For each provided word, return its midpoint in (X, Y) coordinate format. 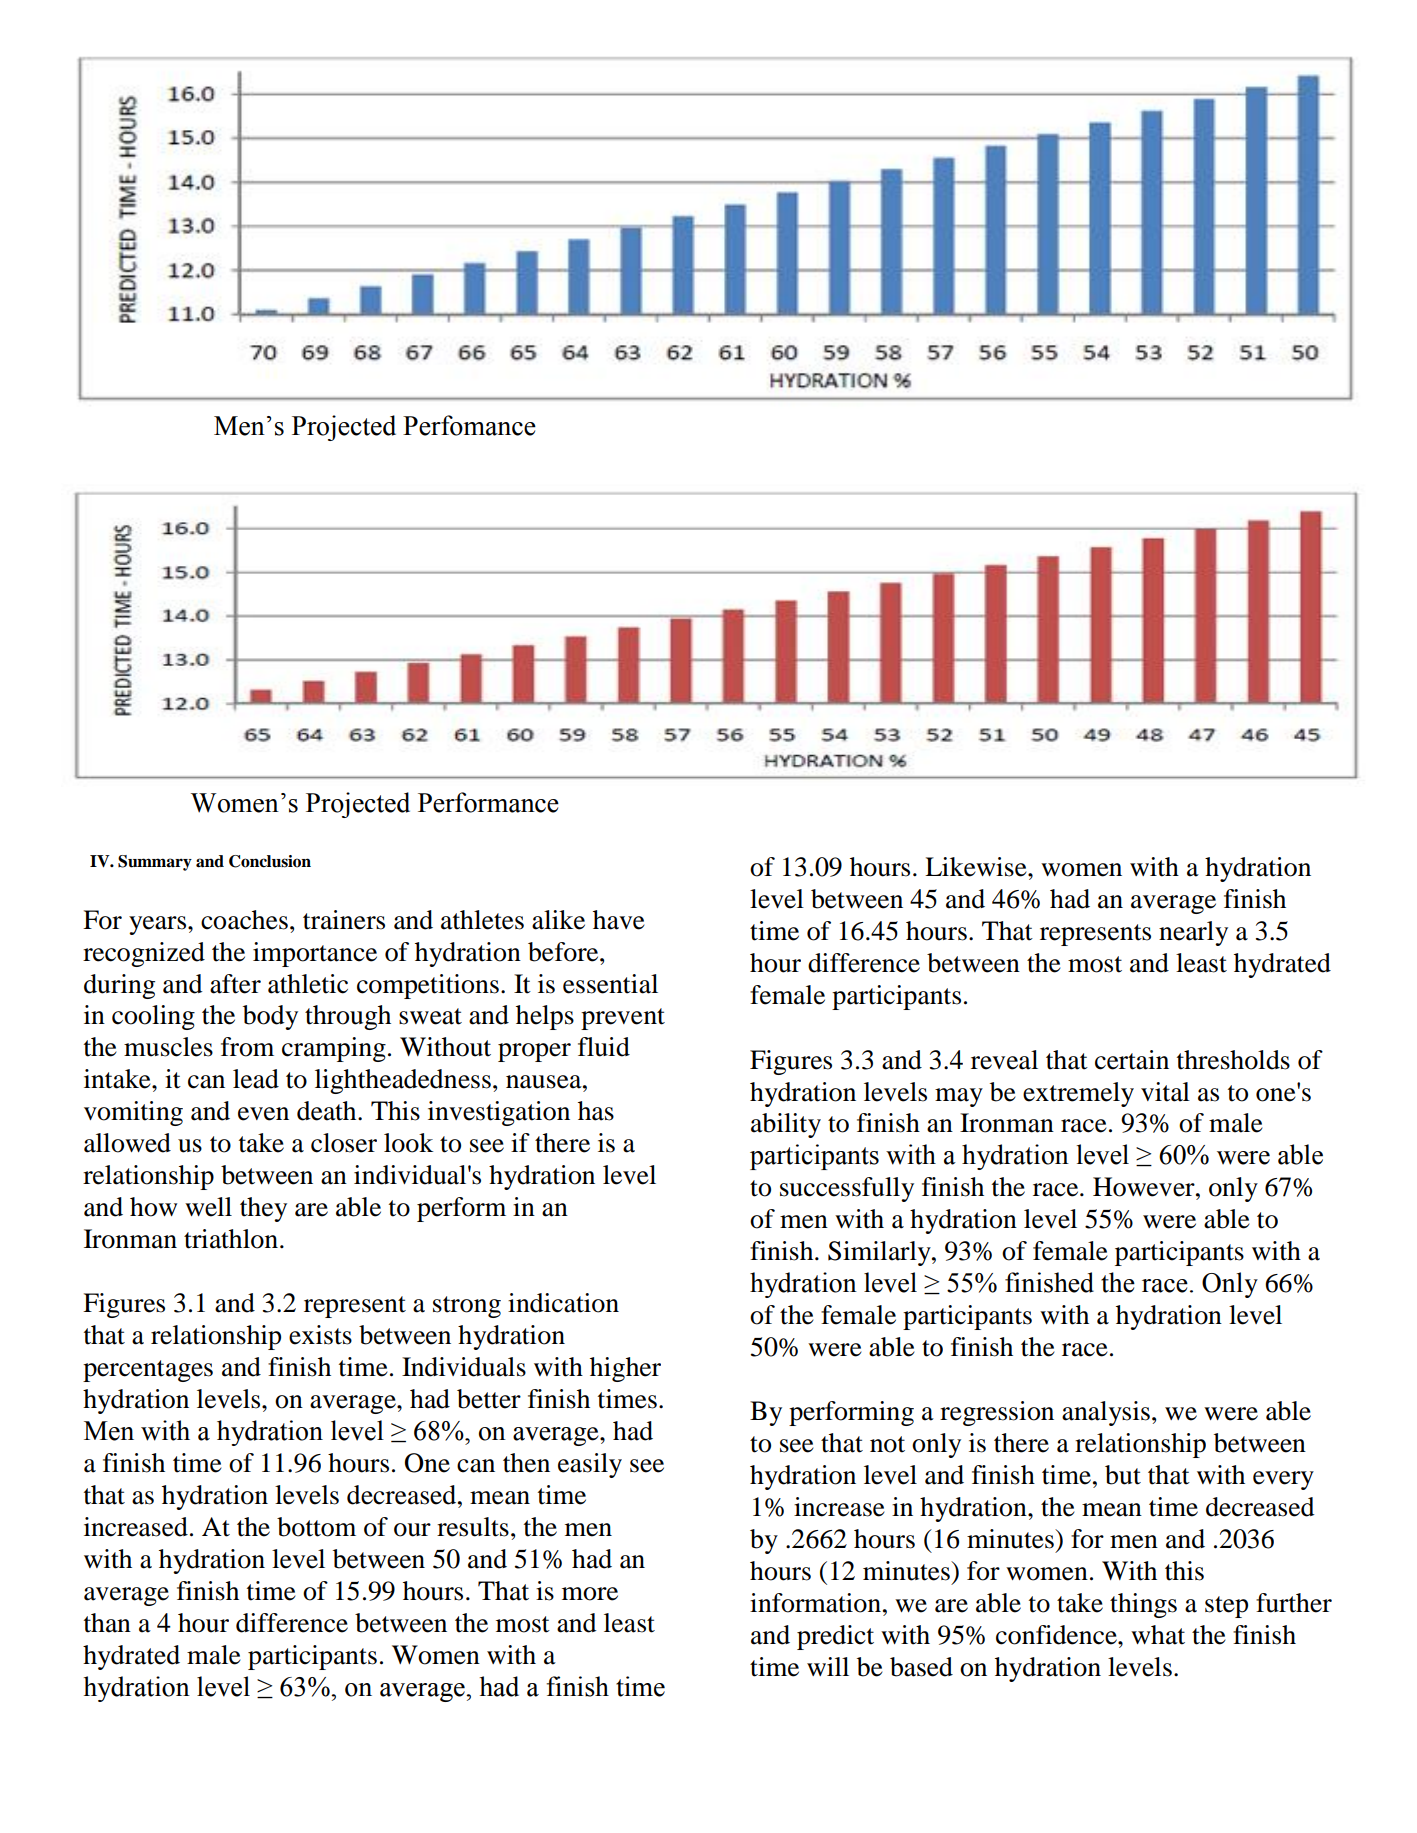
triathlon (231, 1239)
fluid (604, 1047)
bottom (316, 1527)
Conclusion (270, 861)
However (1145, 1187)
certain (1132, 1060)
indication (563, 1303)
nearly (1193, 933)
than (107, 1623)
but (1123, 1475)
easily (590, 1465)
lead (256, 1079)
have (619, 920)
